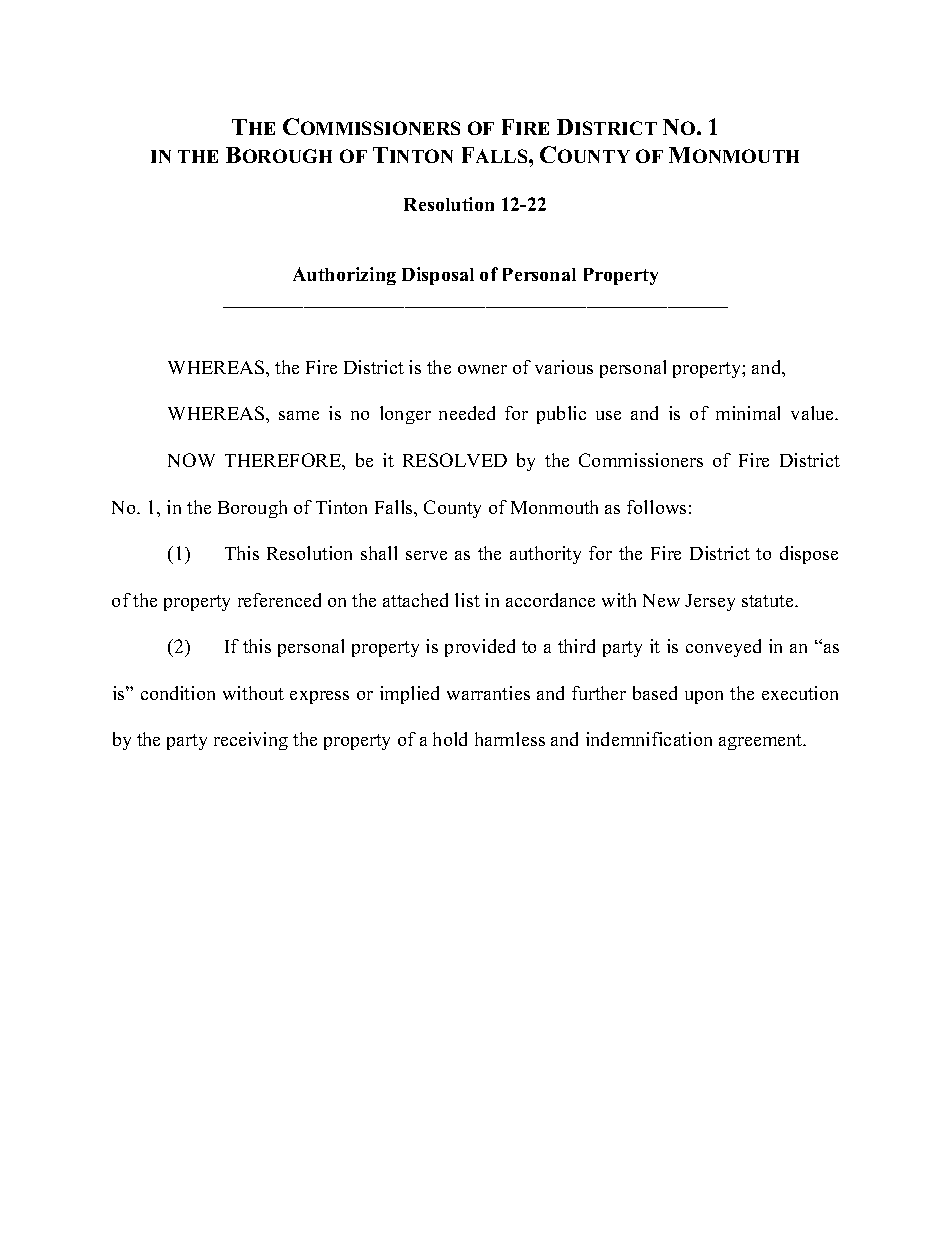  What do you see at coordinates (251, 741) in the document?
I see `receiving` at bounding box center [251, 741].
